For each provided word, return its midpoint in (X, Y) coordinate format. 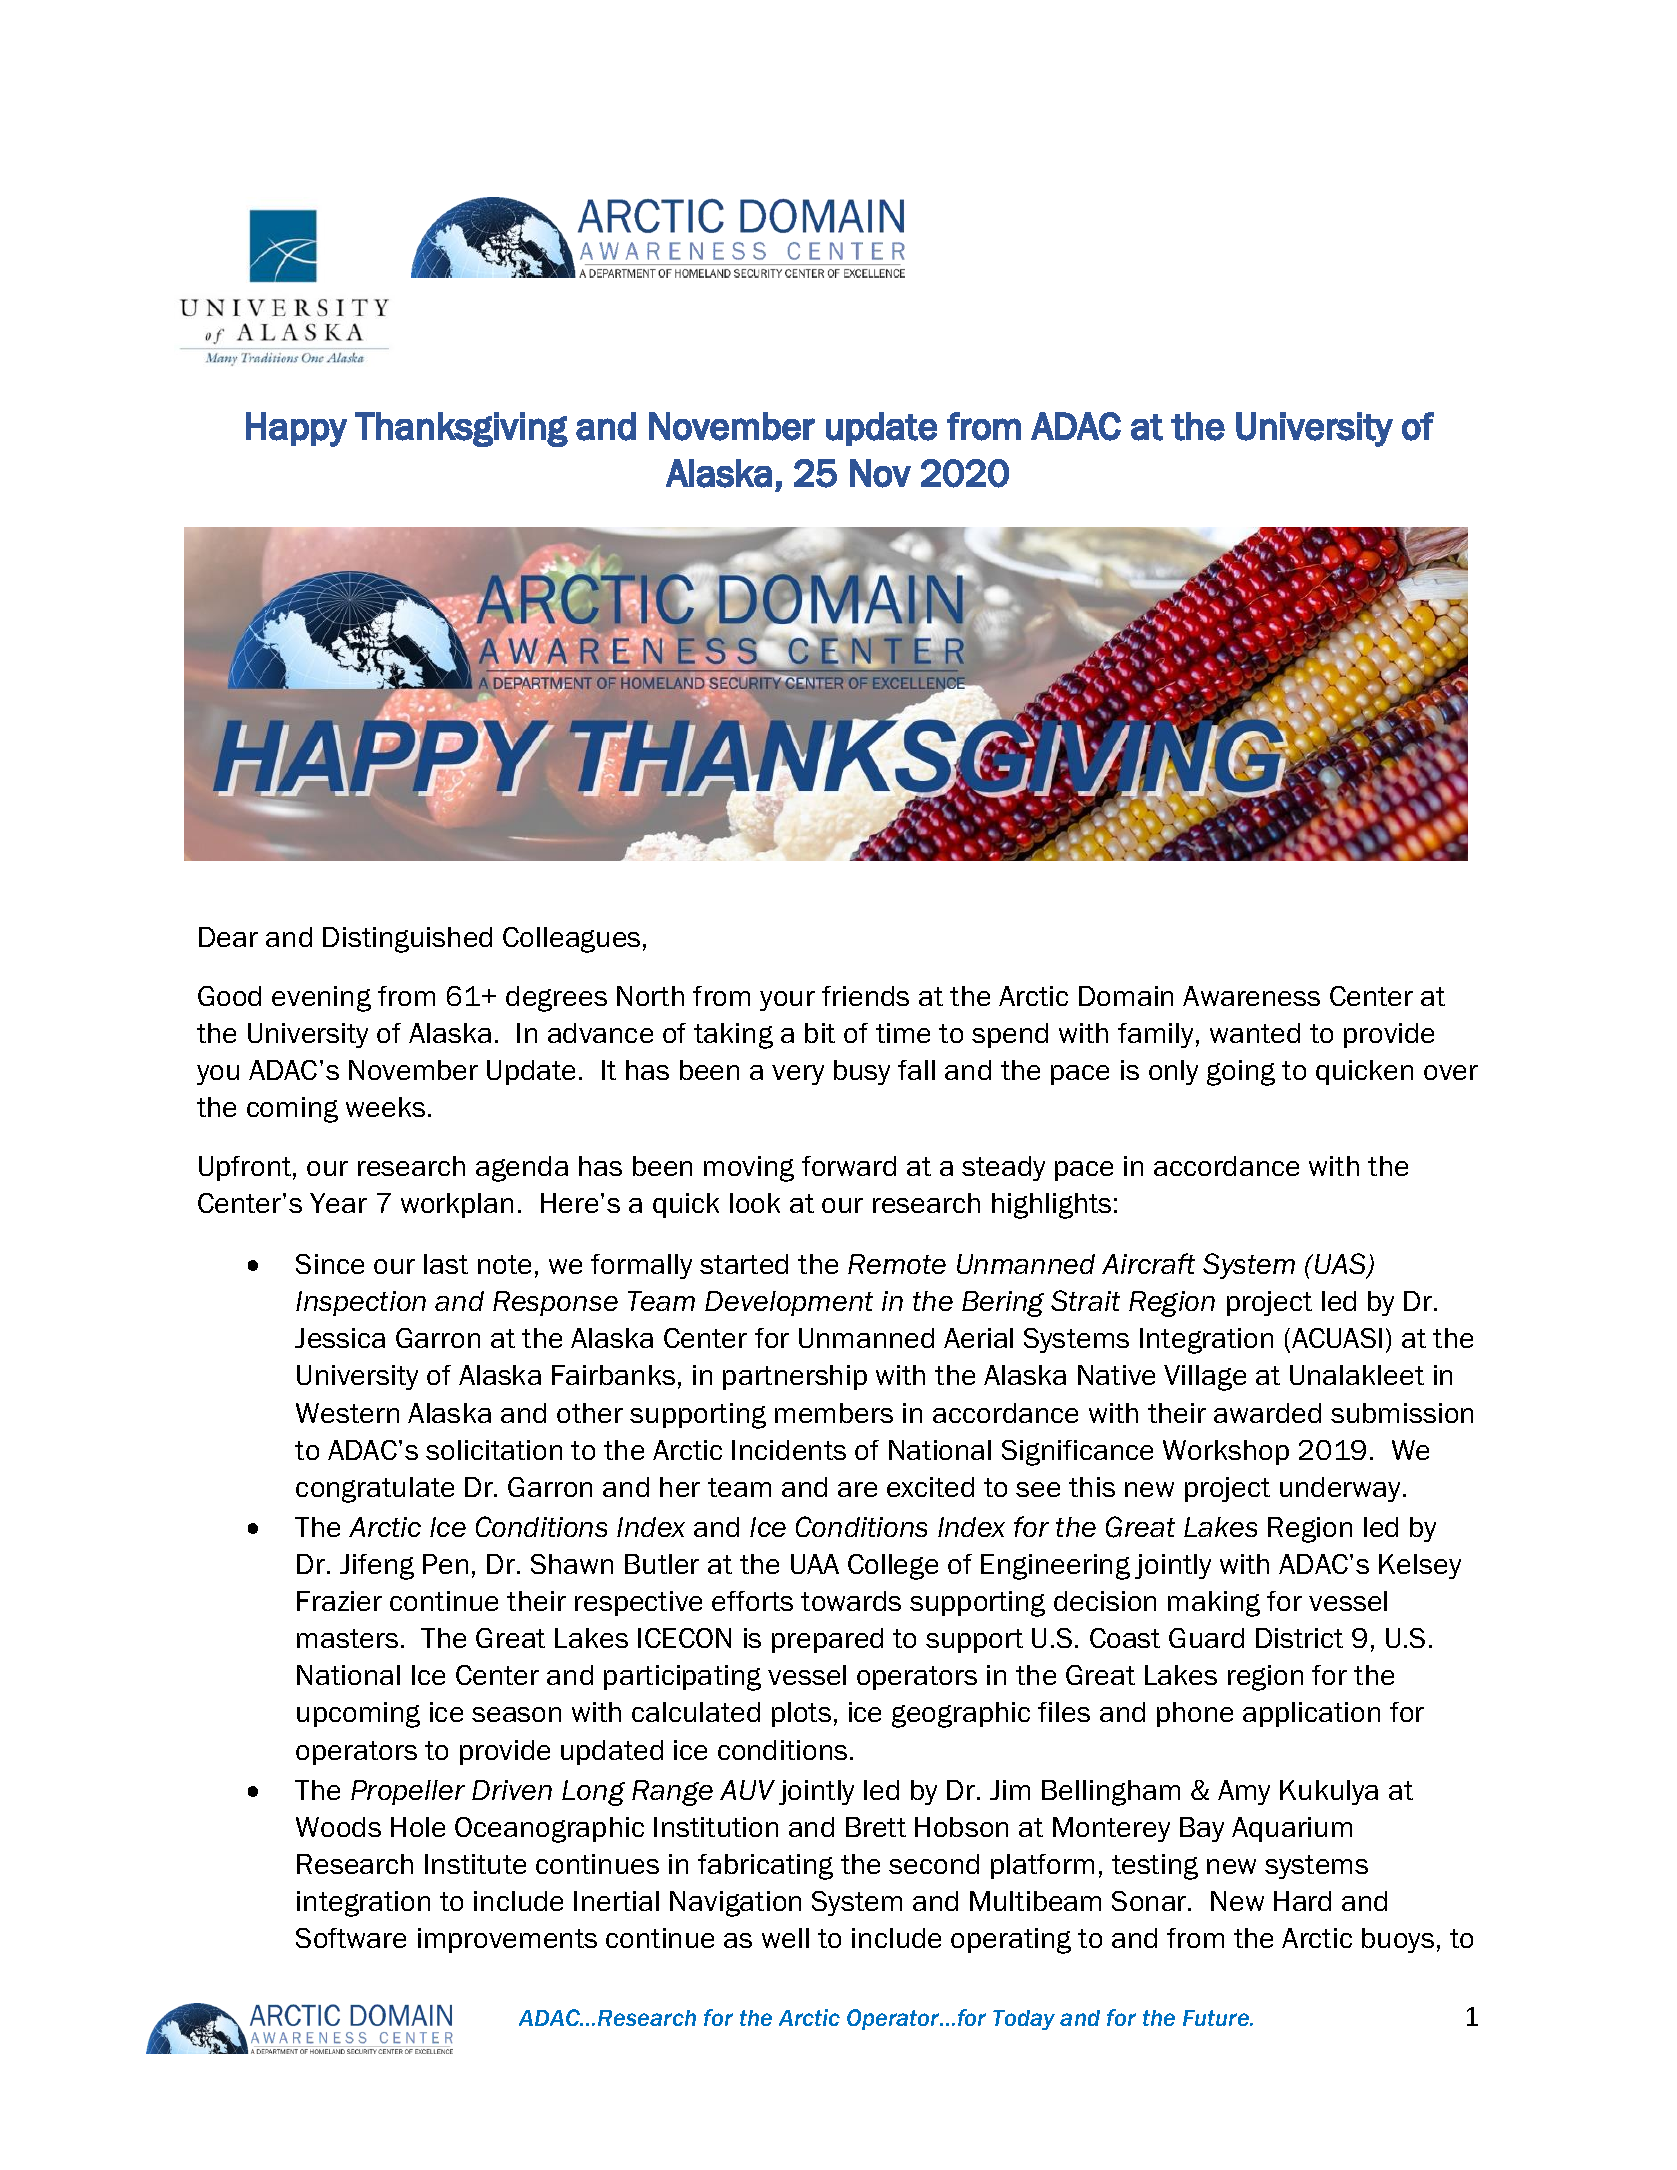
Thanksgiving (461, 429)
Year (338, 1203)
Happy (296, 429)
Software (351, 1938)
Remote (897, 1264)
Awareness (1251, 996)
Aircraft (1148, 1263)
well (785, 1938)
